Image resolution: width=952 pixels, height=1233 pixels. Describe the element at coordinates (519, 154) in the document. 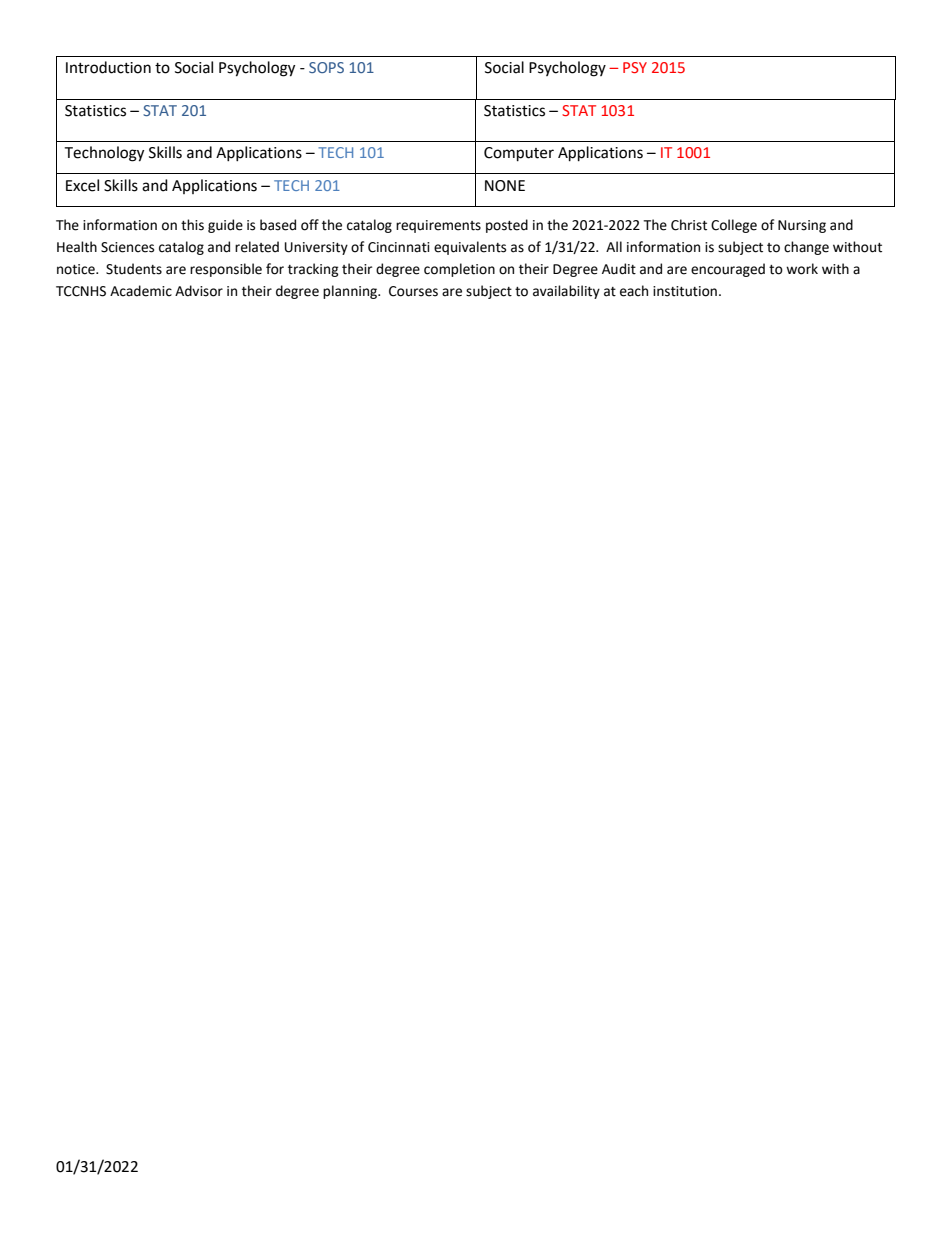

I see `Computer` at that location.
